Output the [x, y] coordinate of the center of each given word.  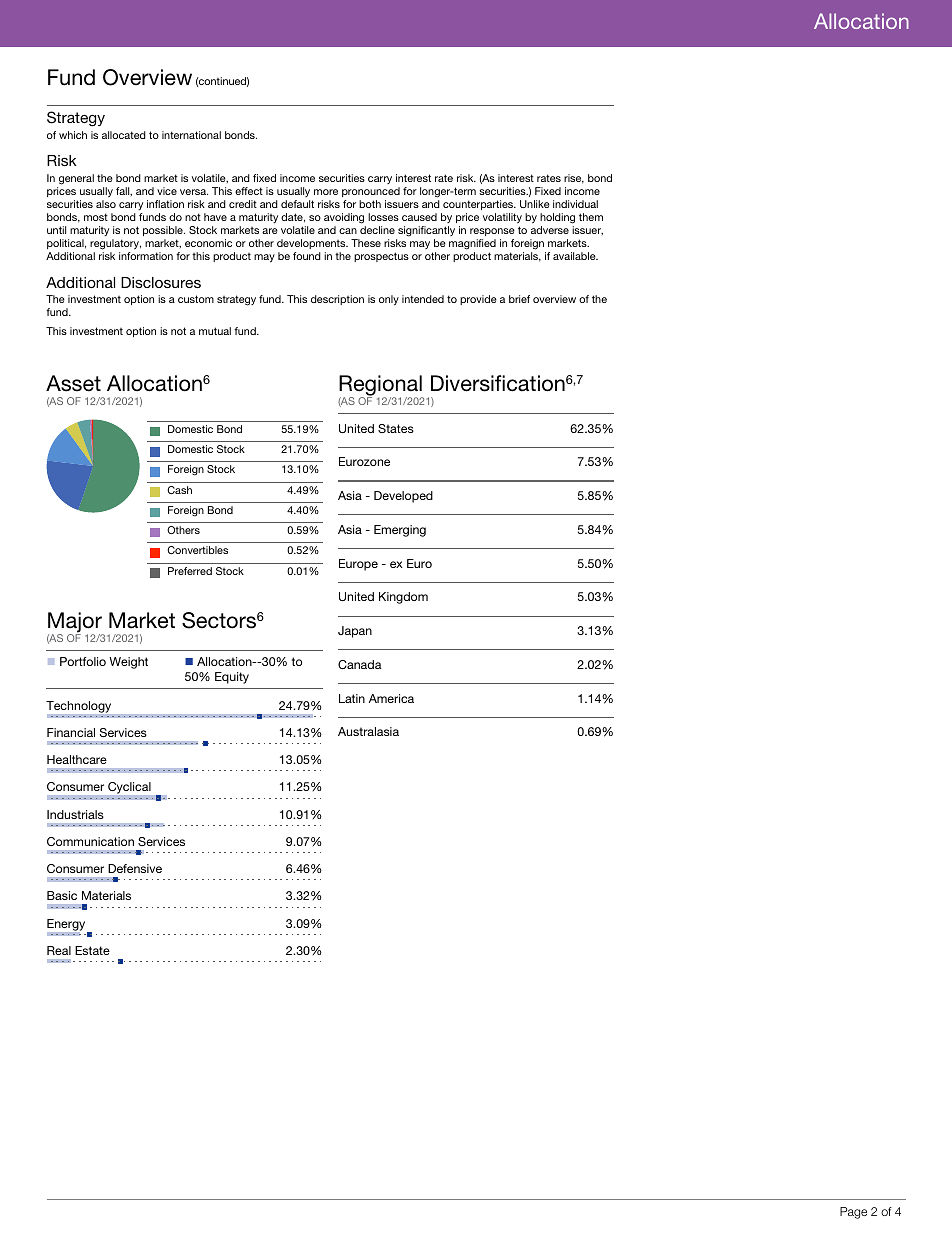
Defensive [135, 868]
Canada [360, 664]
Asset [73, 383]
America [391, 698]
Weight [128, 663]
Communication [90, 841]
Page [853, 1213]
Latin [352, 698]
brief [519, 299]
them [591, 217]
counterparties [479, 205]
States [396, 428]
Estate [92, 950]
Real [59, 950]
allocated [124, 135]
